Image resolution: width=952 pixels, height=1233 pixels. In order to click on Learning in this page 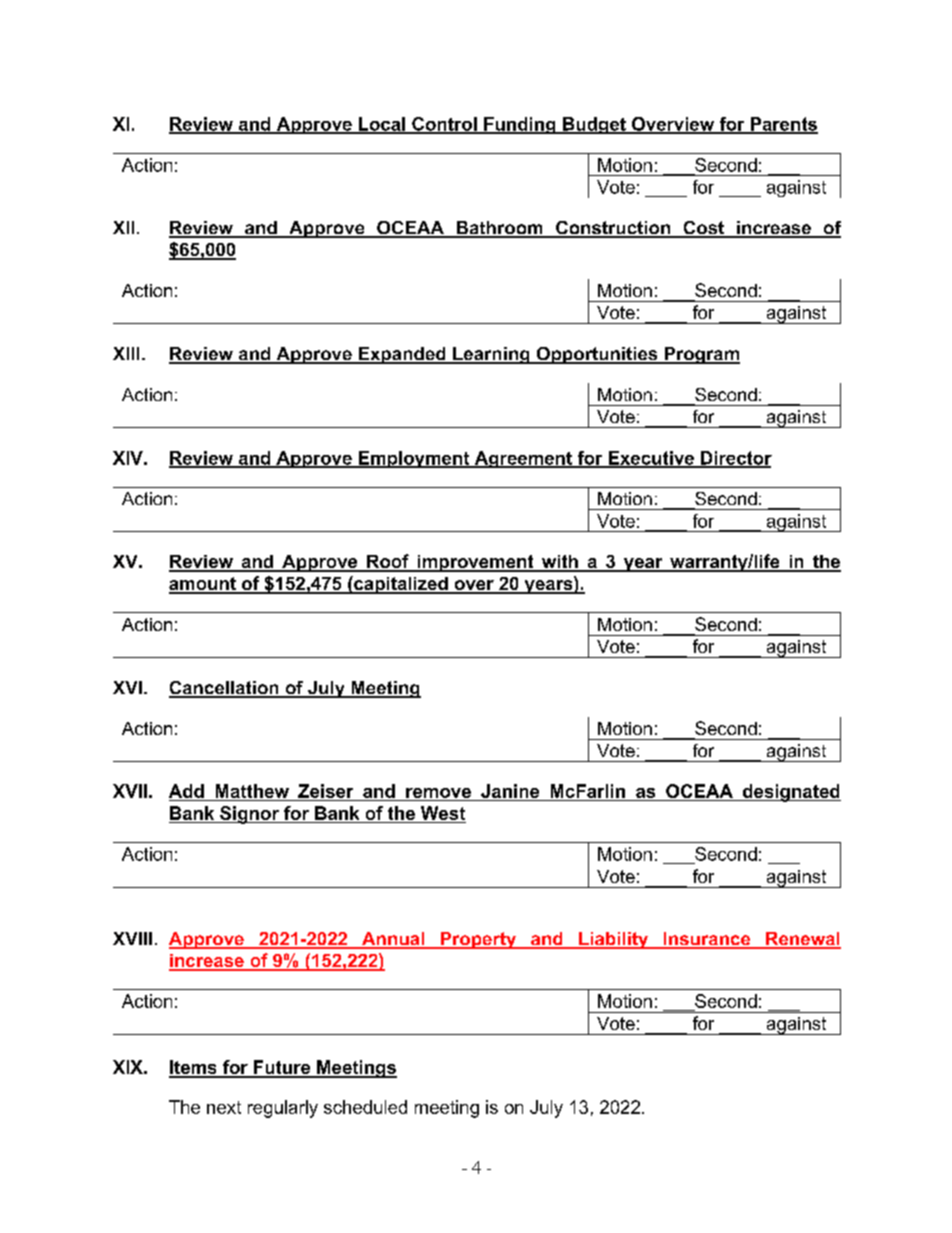, I will do `click(491, 355)`.
